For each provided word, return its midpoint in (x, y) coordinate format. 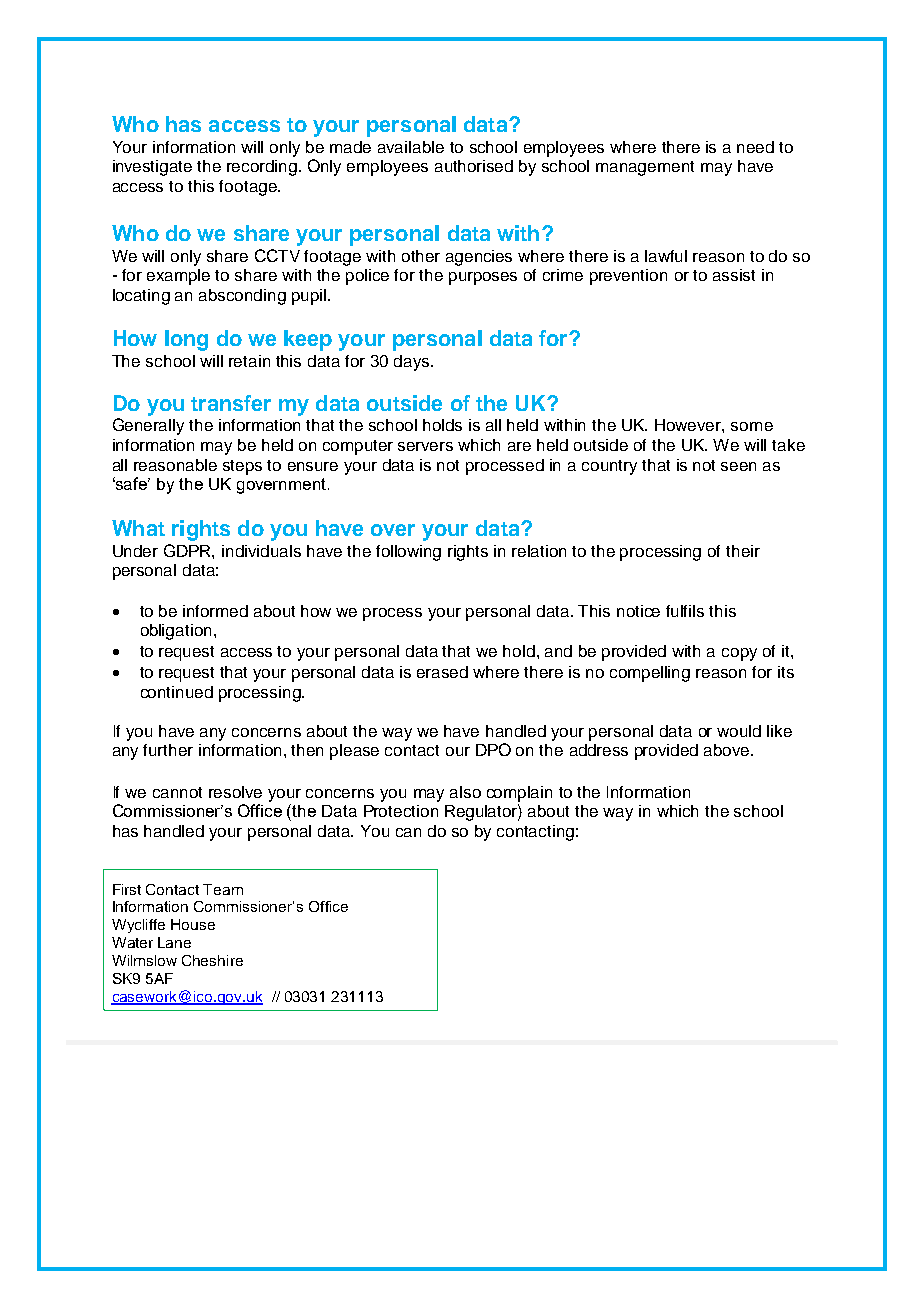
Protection (401, 811)
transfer (231, 403)
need (755, 147)
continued (177, 692)
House (193, 924)
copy (739, 654)
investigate (152, 168)
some (752, 426)
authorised (474, 166)
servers (425, 446)
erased (442, 672)
